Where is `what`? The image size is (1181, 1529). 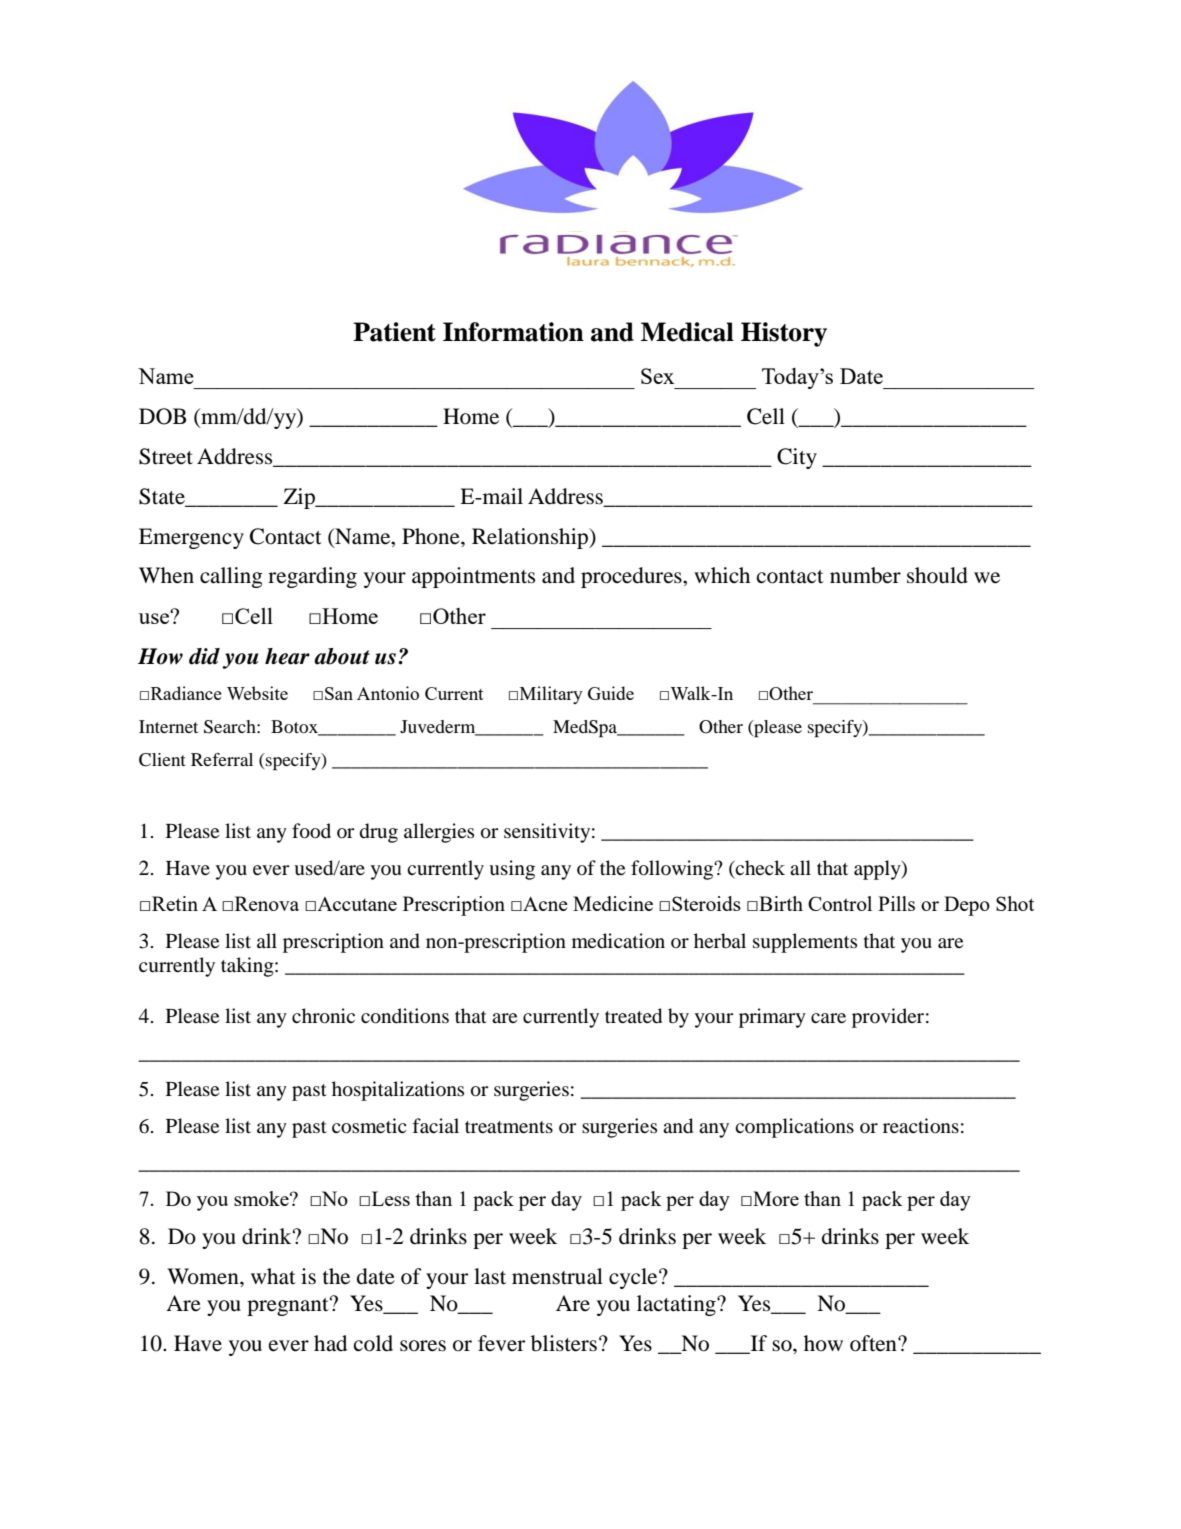 what is located at coordinates (273, 1276).
